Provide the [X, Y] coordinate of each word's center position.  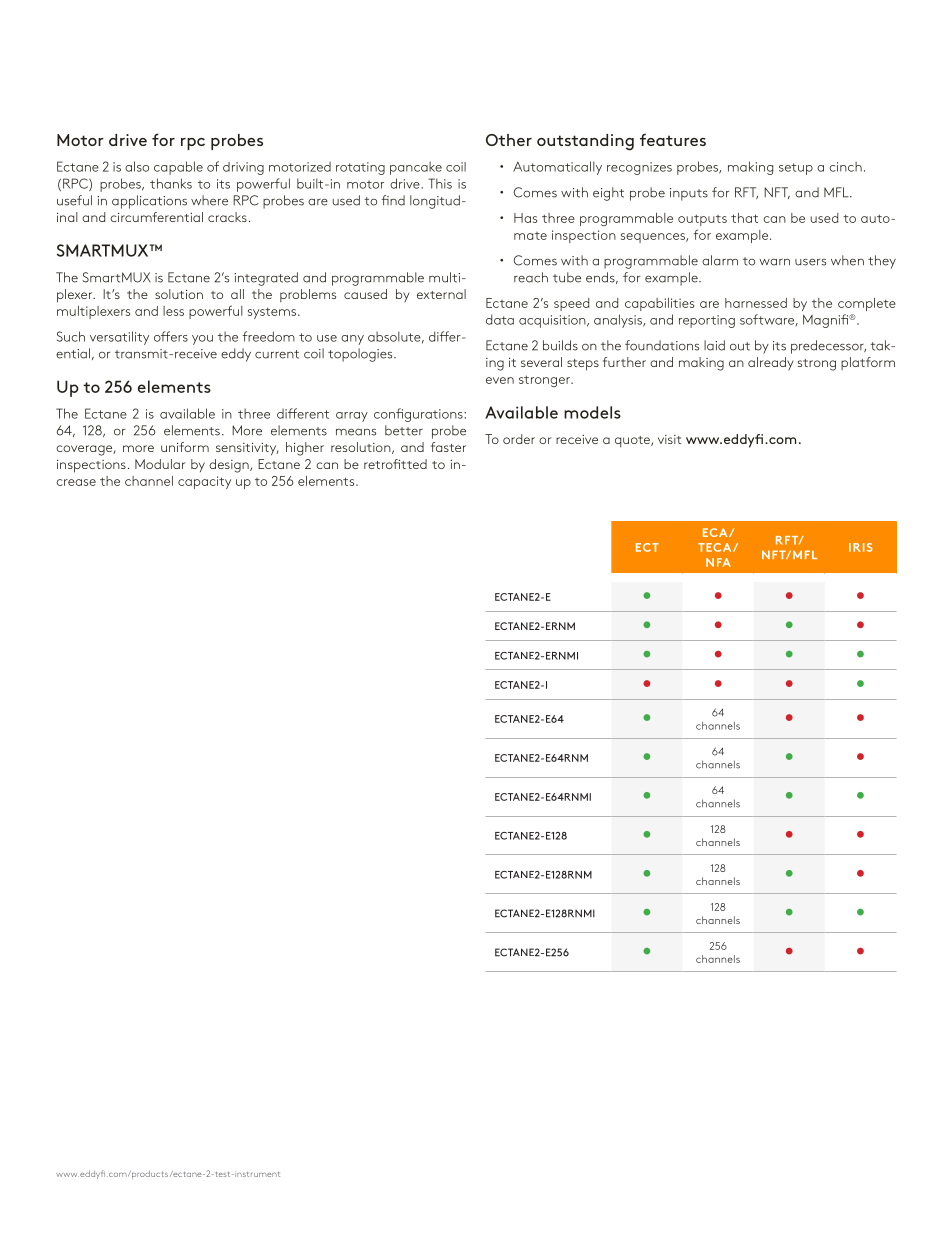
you [202, 340]
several [541, 362]
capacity [204, 482]
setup [796, 169]
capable [178, 168]
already [770, 363]
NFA [718, 562]
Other [509, 140]
